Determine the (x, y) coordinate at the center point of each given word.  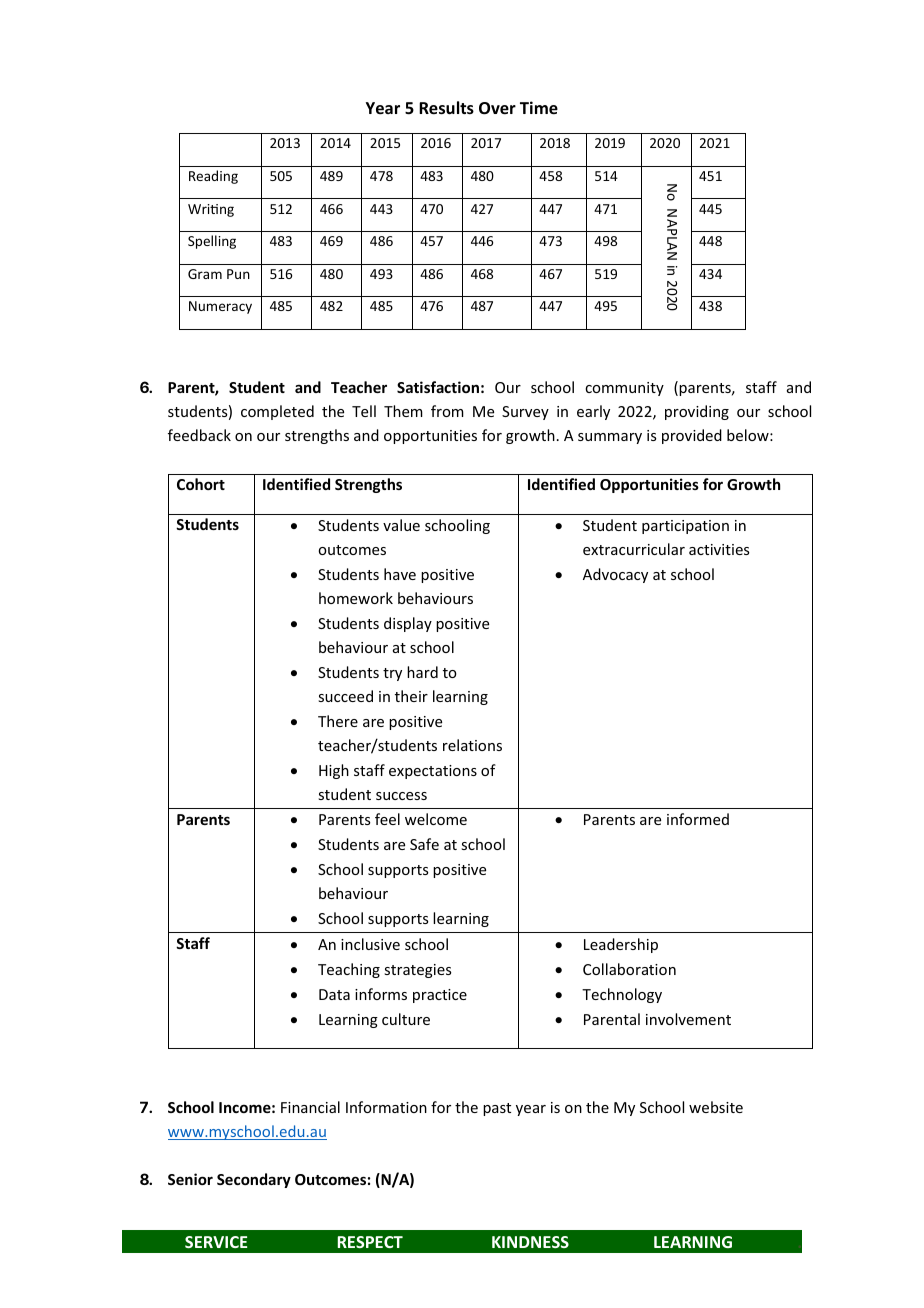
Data (334, 994)
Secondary (254, 1180)
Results (446, 108)
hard (422, 672)
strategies (417, 971)
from (447, 411)
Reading (213, 177)
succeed (345, 696)
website (716, 1107)
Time (539, 108)
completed (277, 412)
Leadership (621, 945)
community (624, 389)
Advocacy (615, 575)
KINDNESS (530, 1242)
